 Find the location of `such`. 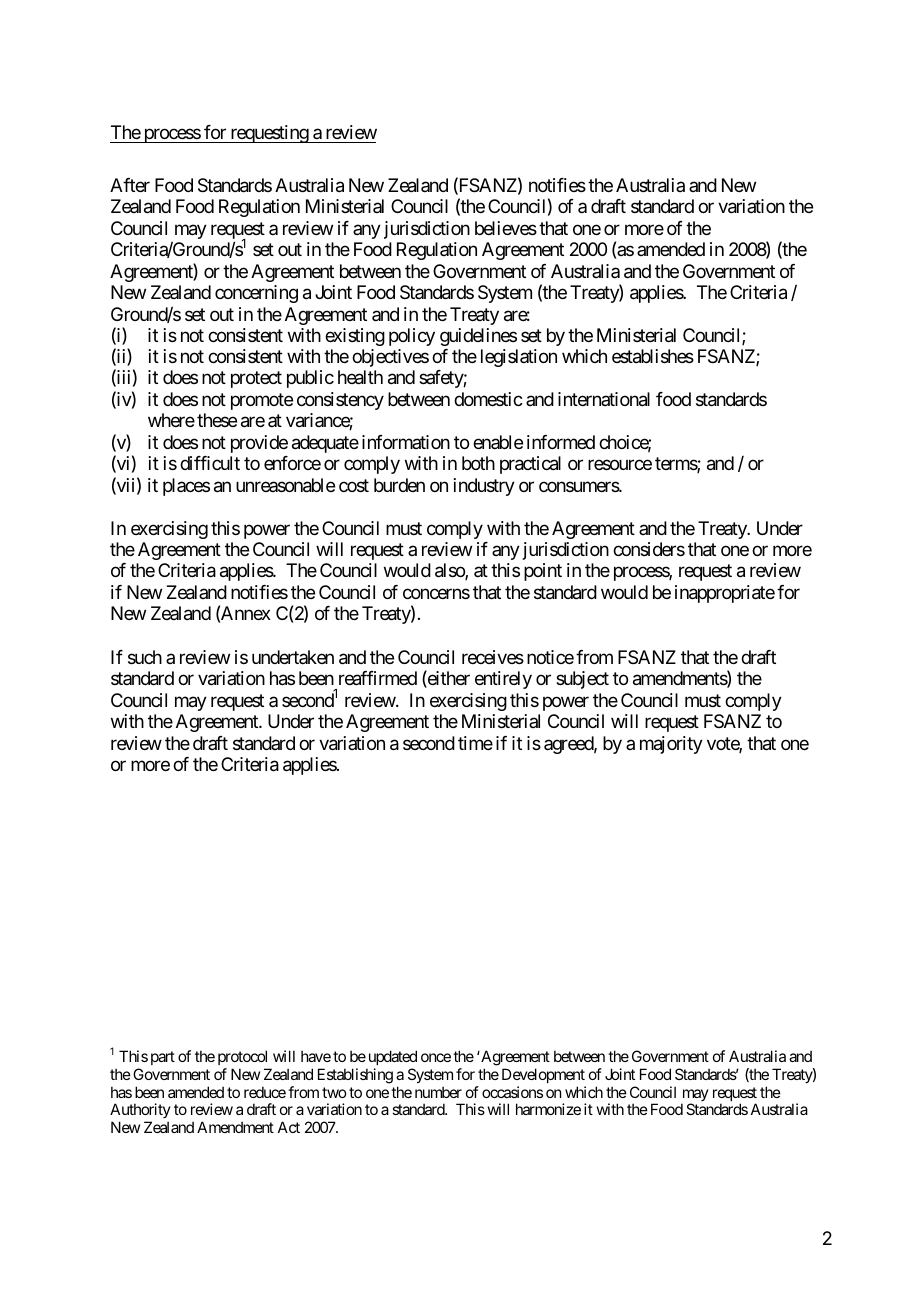

such is located at coordinates (145, 657).
